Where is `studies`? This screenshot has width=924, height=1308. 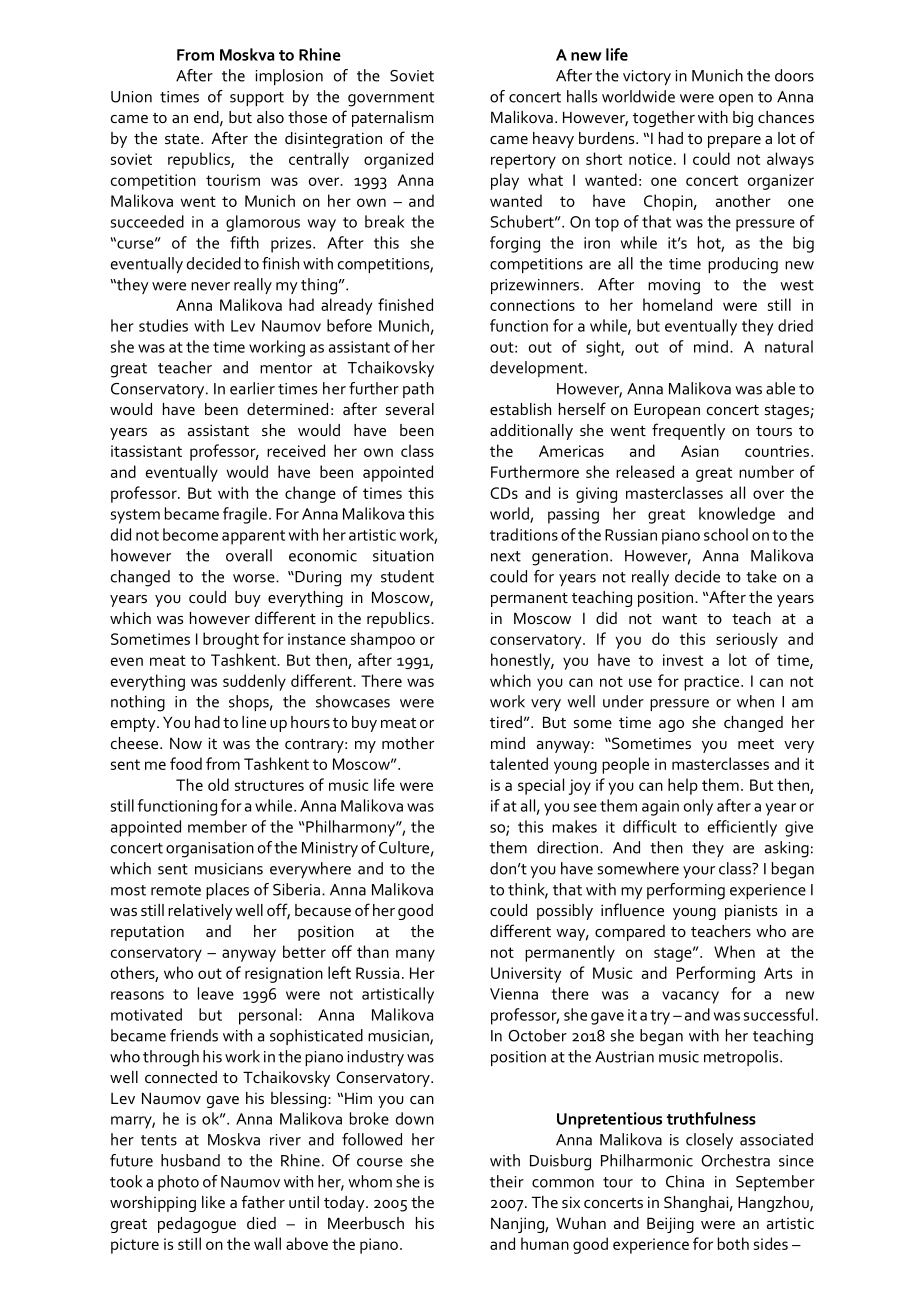 studies is located at coordinates (163, 325).
